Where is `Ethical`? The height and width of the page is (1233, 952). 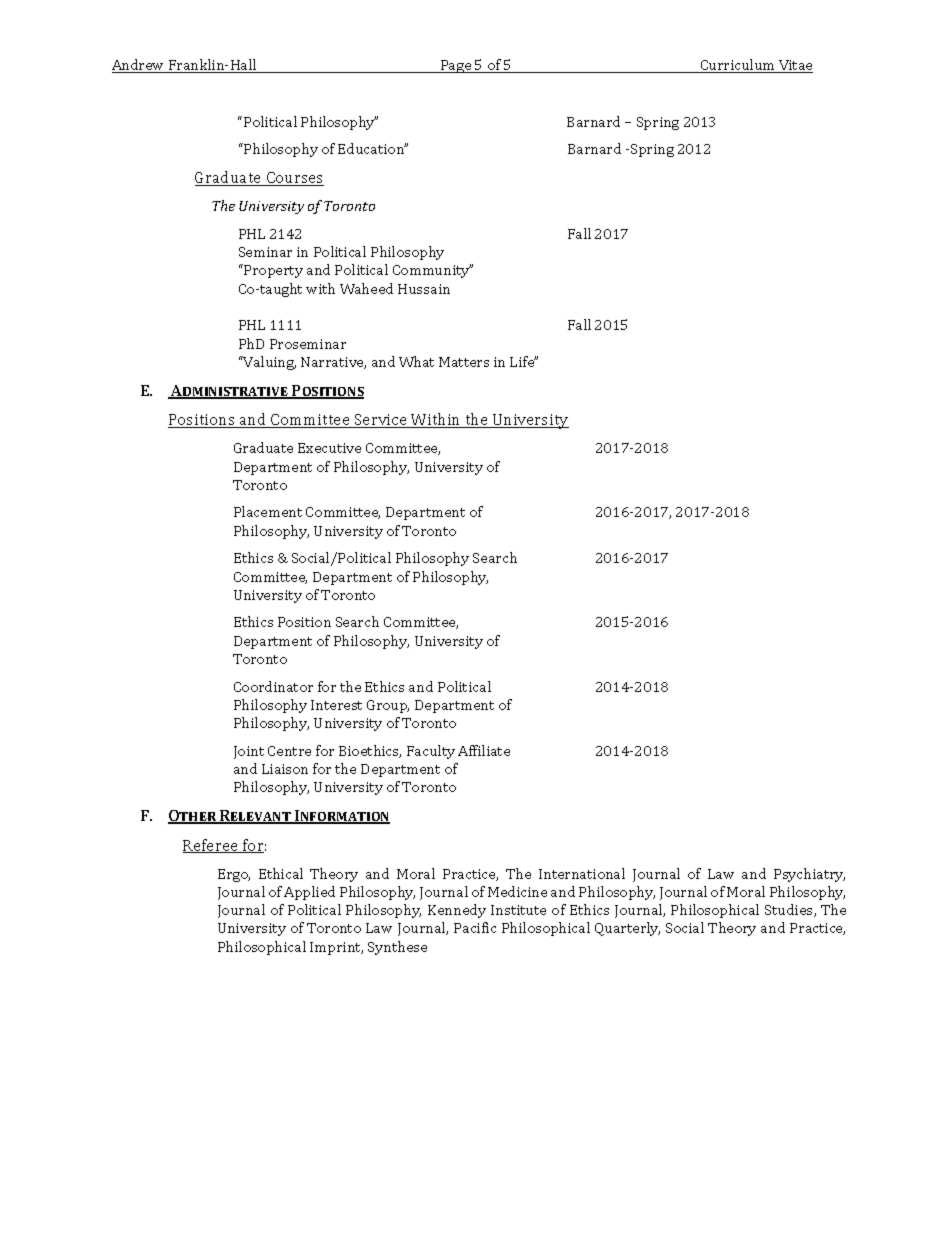
Ethical is located at coordinates (281, 873).
